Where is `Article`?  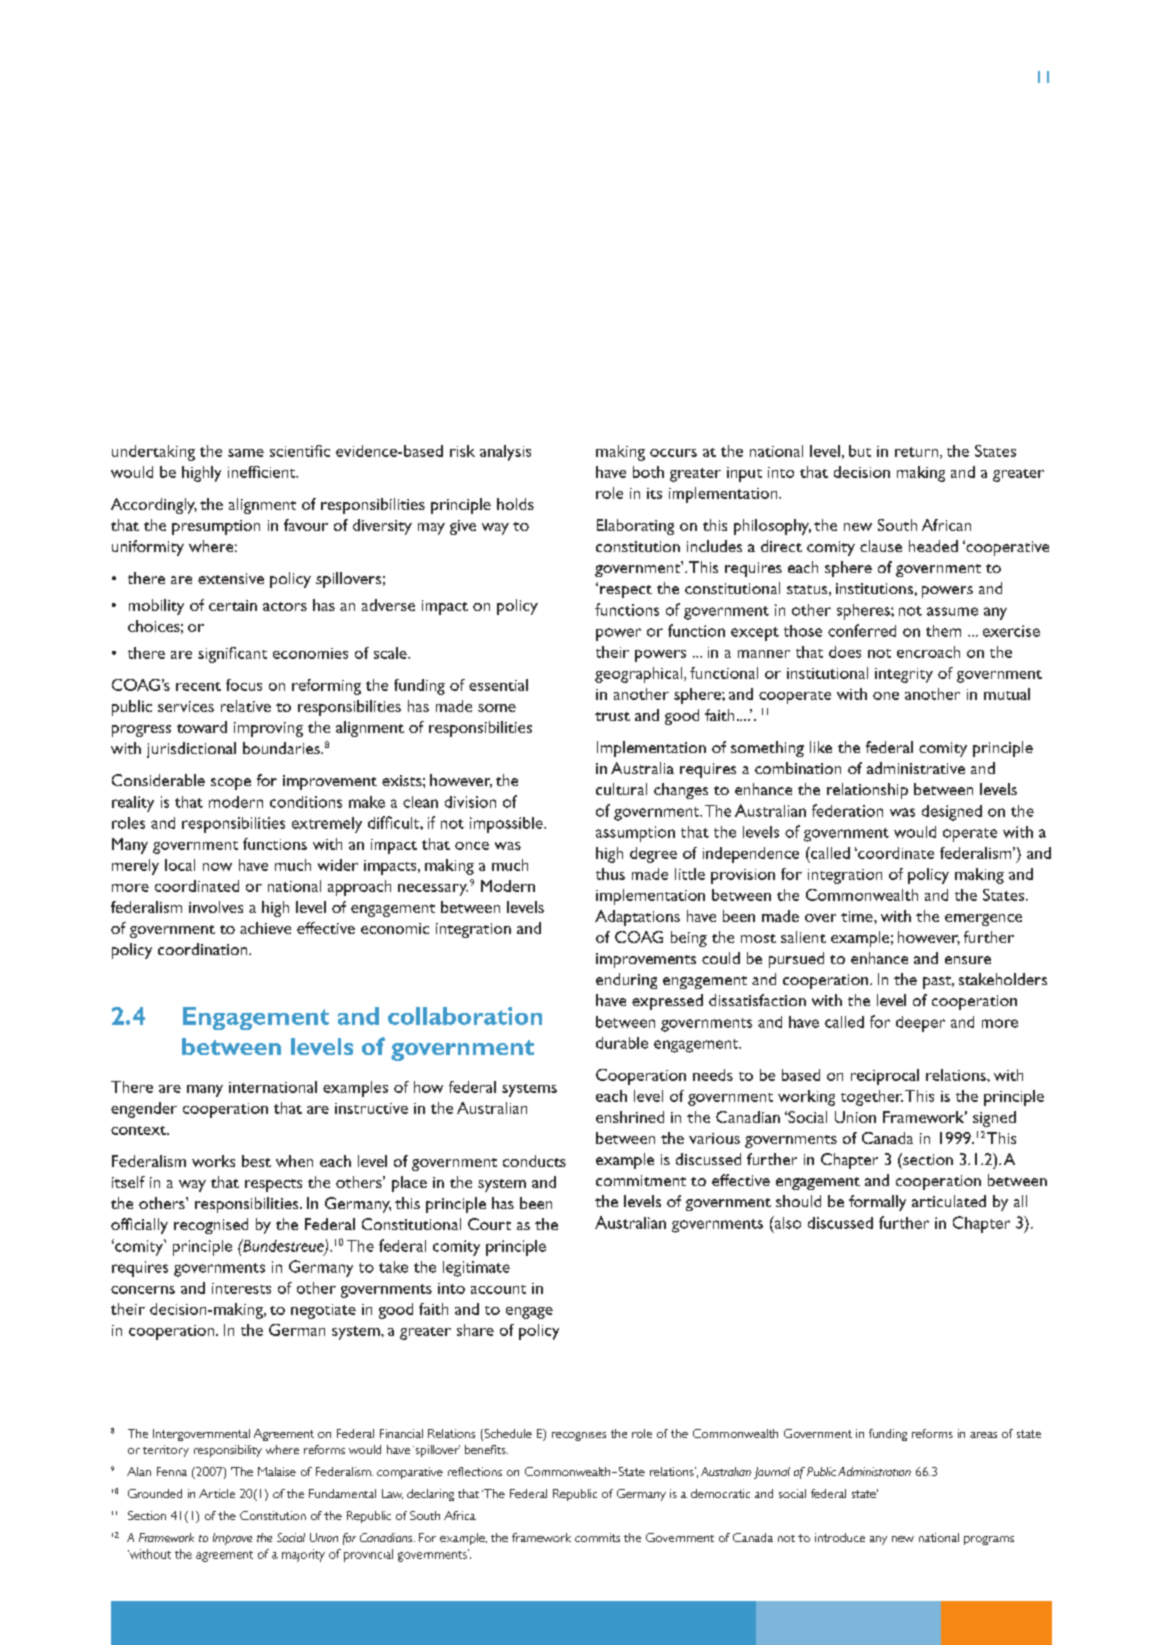 Article is located at coordinates (217, 1493).
